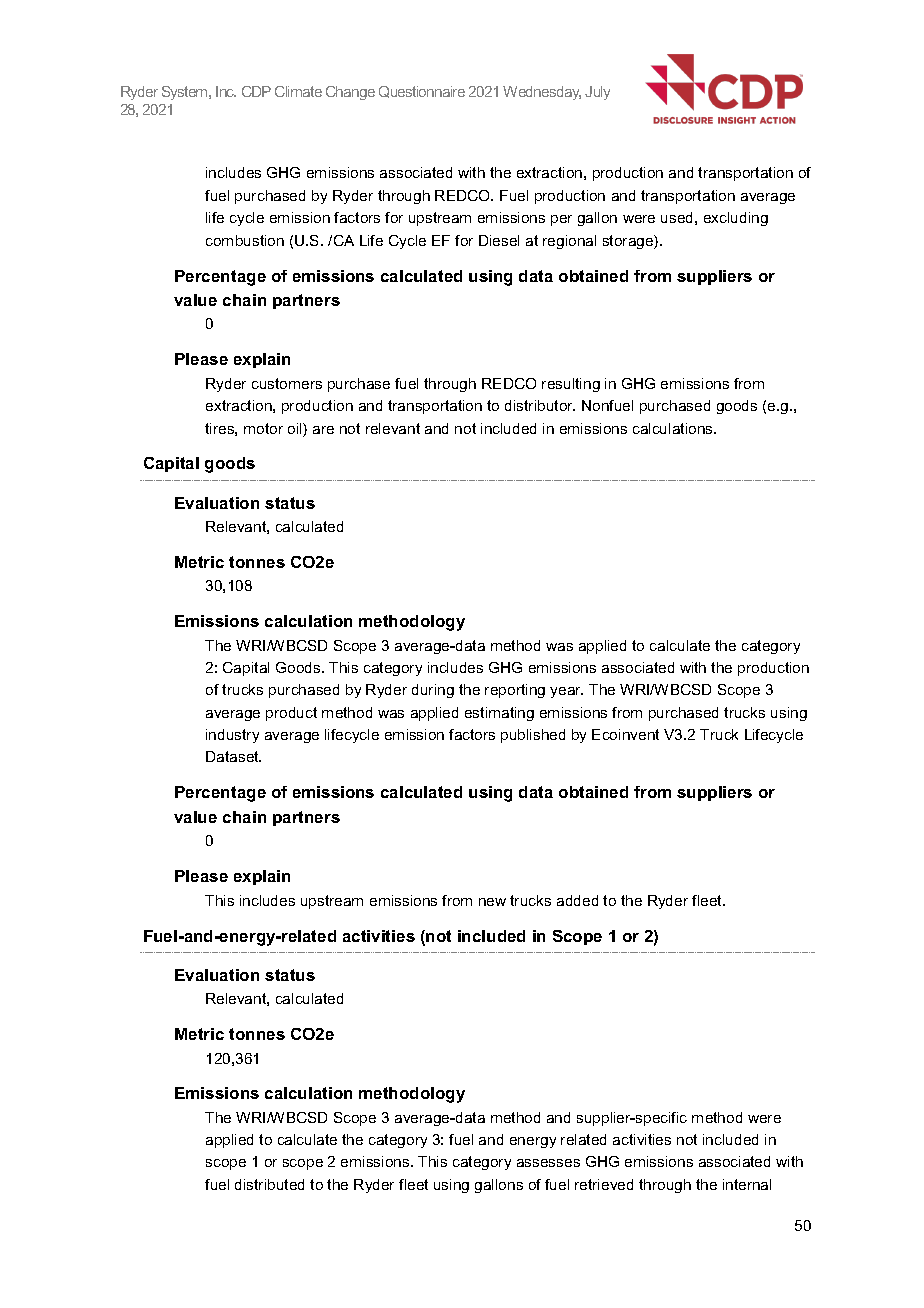 This screenshot has height=1308, width=924. I want to click on added, so click(577, 900).
